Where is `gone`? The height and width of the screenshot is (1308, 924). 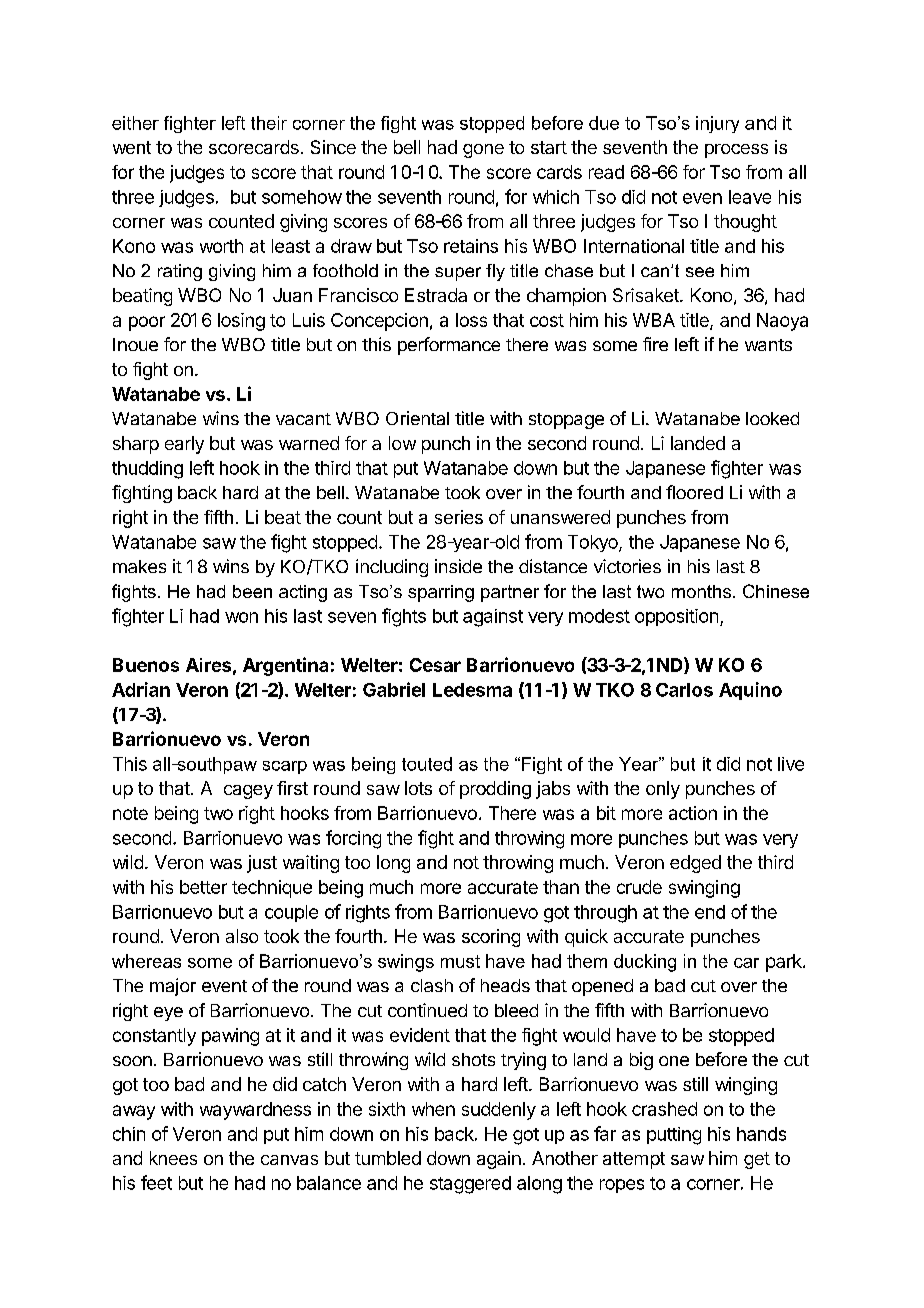
gone is located at coordinates (483, 151).
